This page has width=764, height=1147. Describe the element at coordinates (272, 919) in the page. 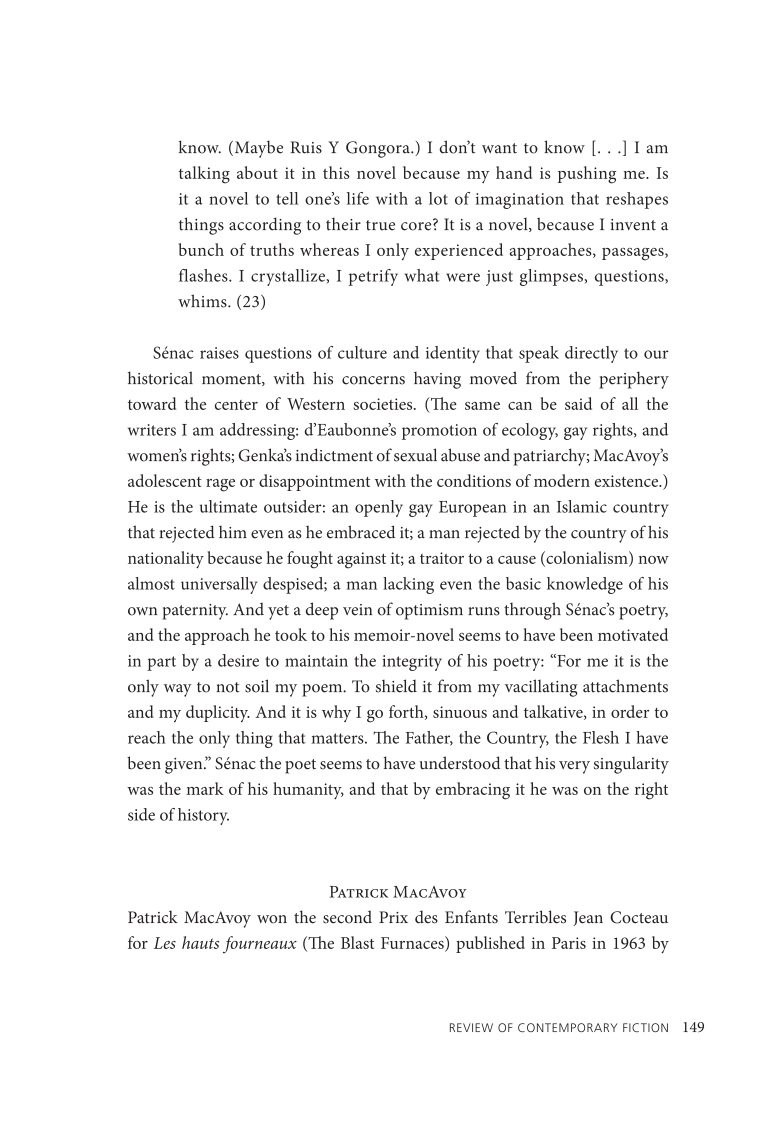

I see `won` at that location.
